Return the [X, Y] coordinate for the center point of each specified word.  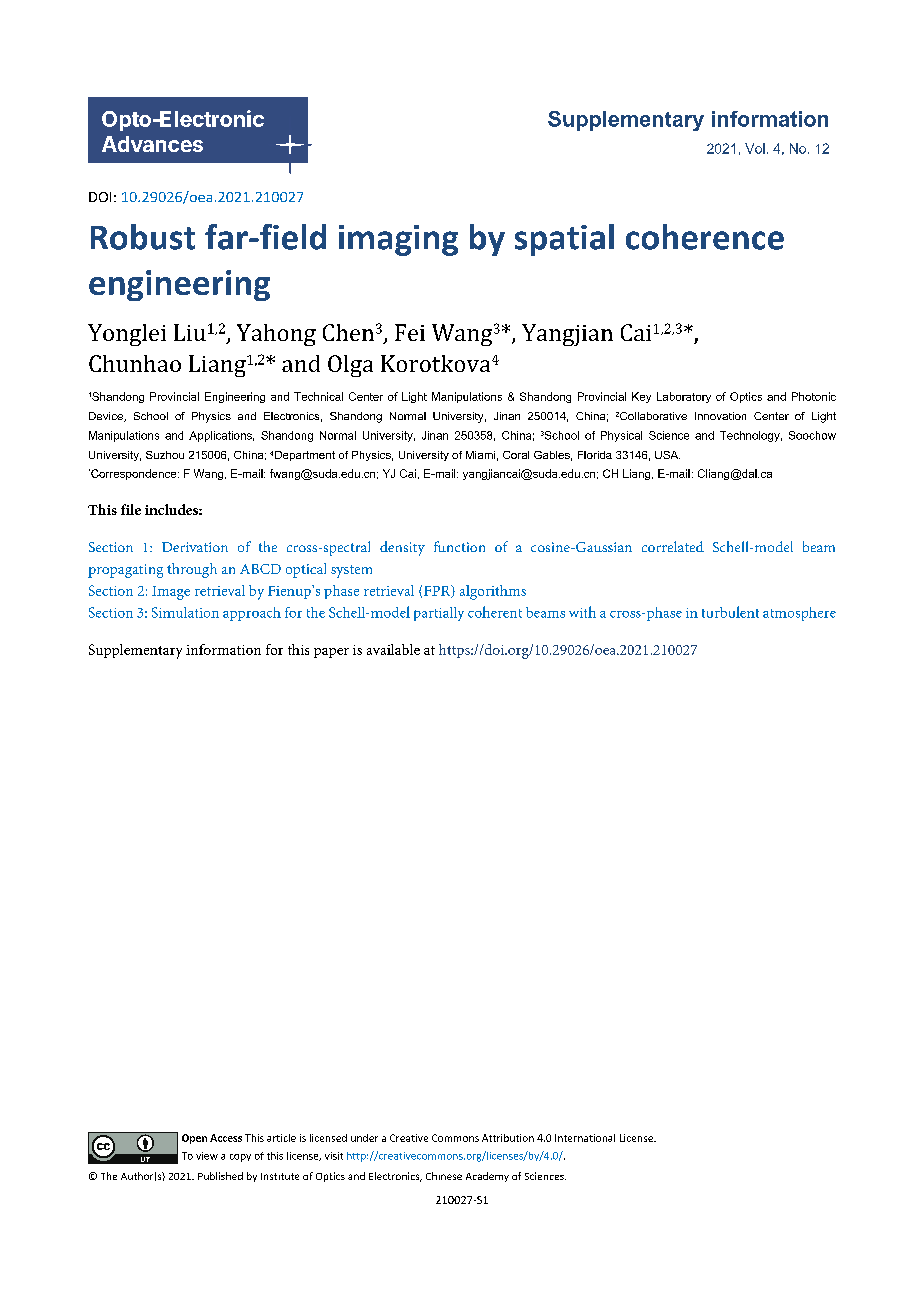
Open [194, 1139]
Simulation [185, 612]
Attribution [508, 1138]
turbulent [730, 612]
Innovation [720, 416]
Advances [152, 144]
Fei [410, 332]
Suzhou [165, 455]
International [585, 1138]
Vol [755, 148]
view [207, 1156]
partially [439, 614]
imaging [398, 240]
